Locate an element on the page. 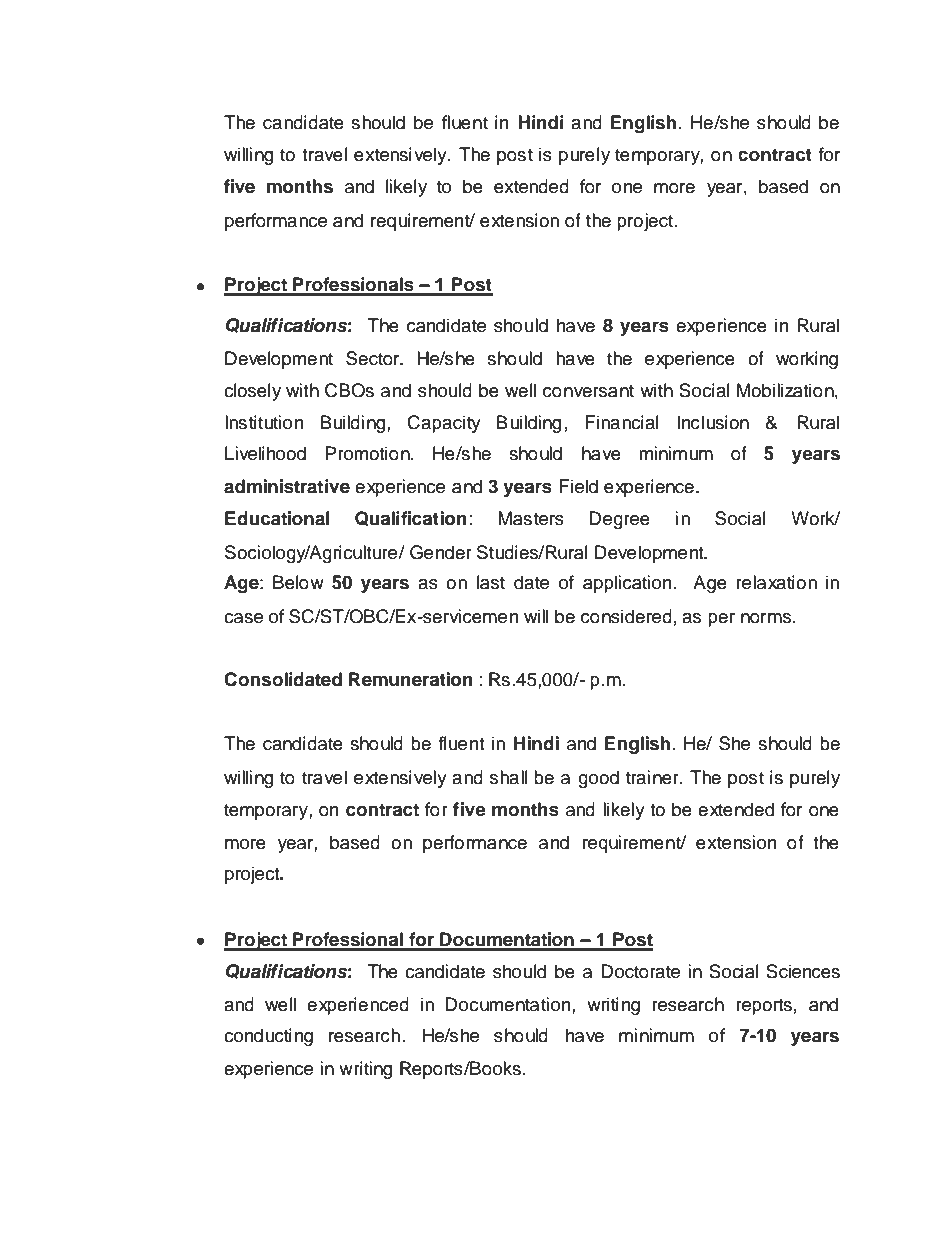  conducting is located at coordinates (268, 1037).
